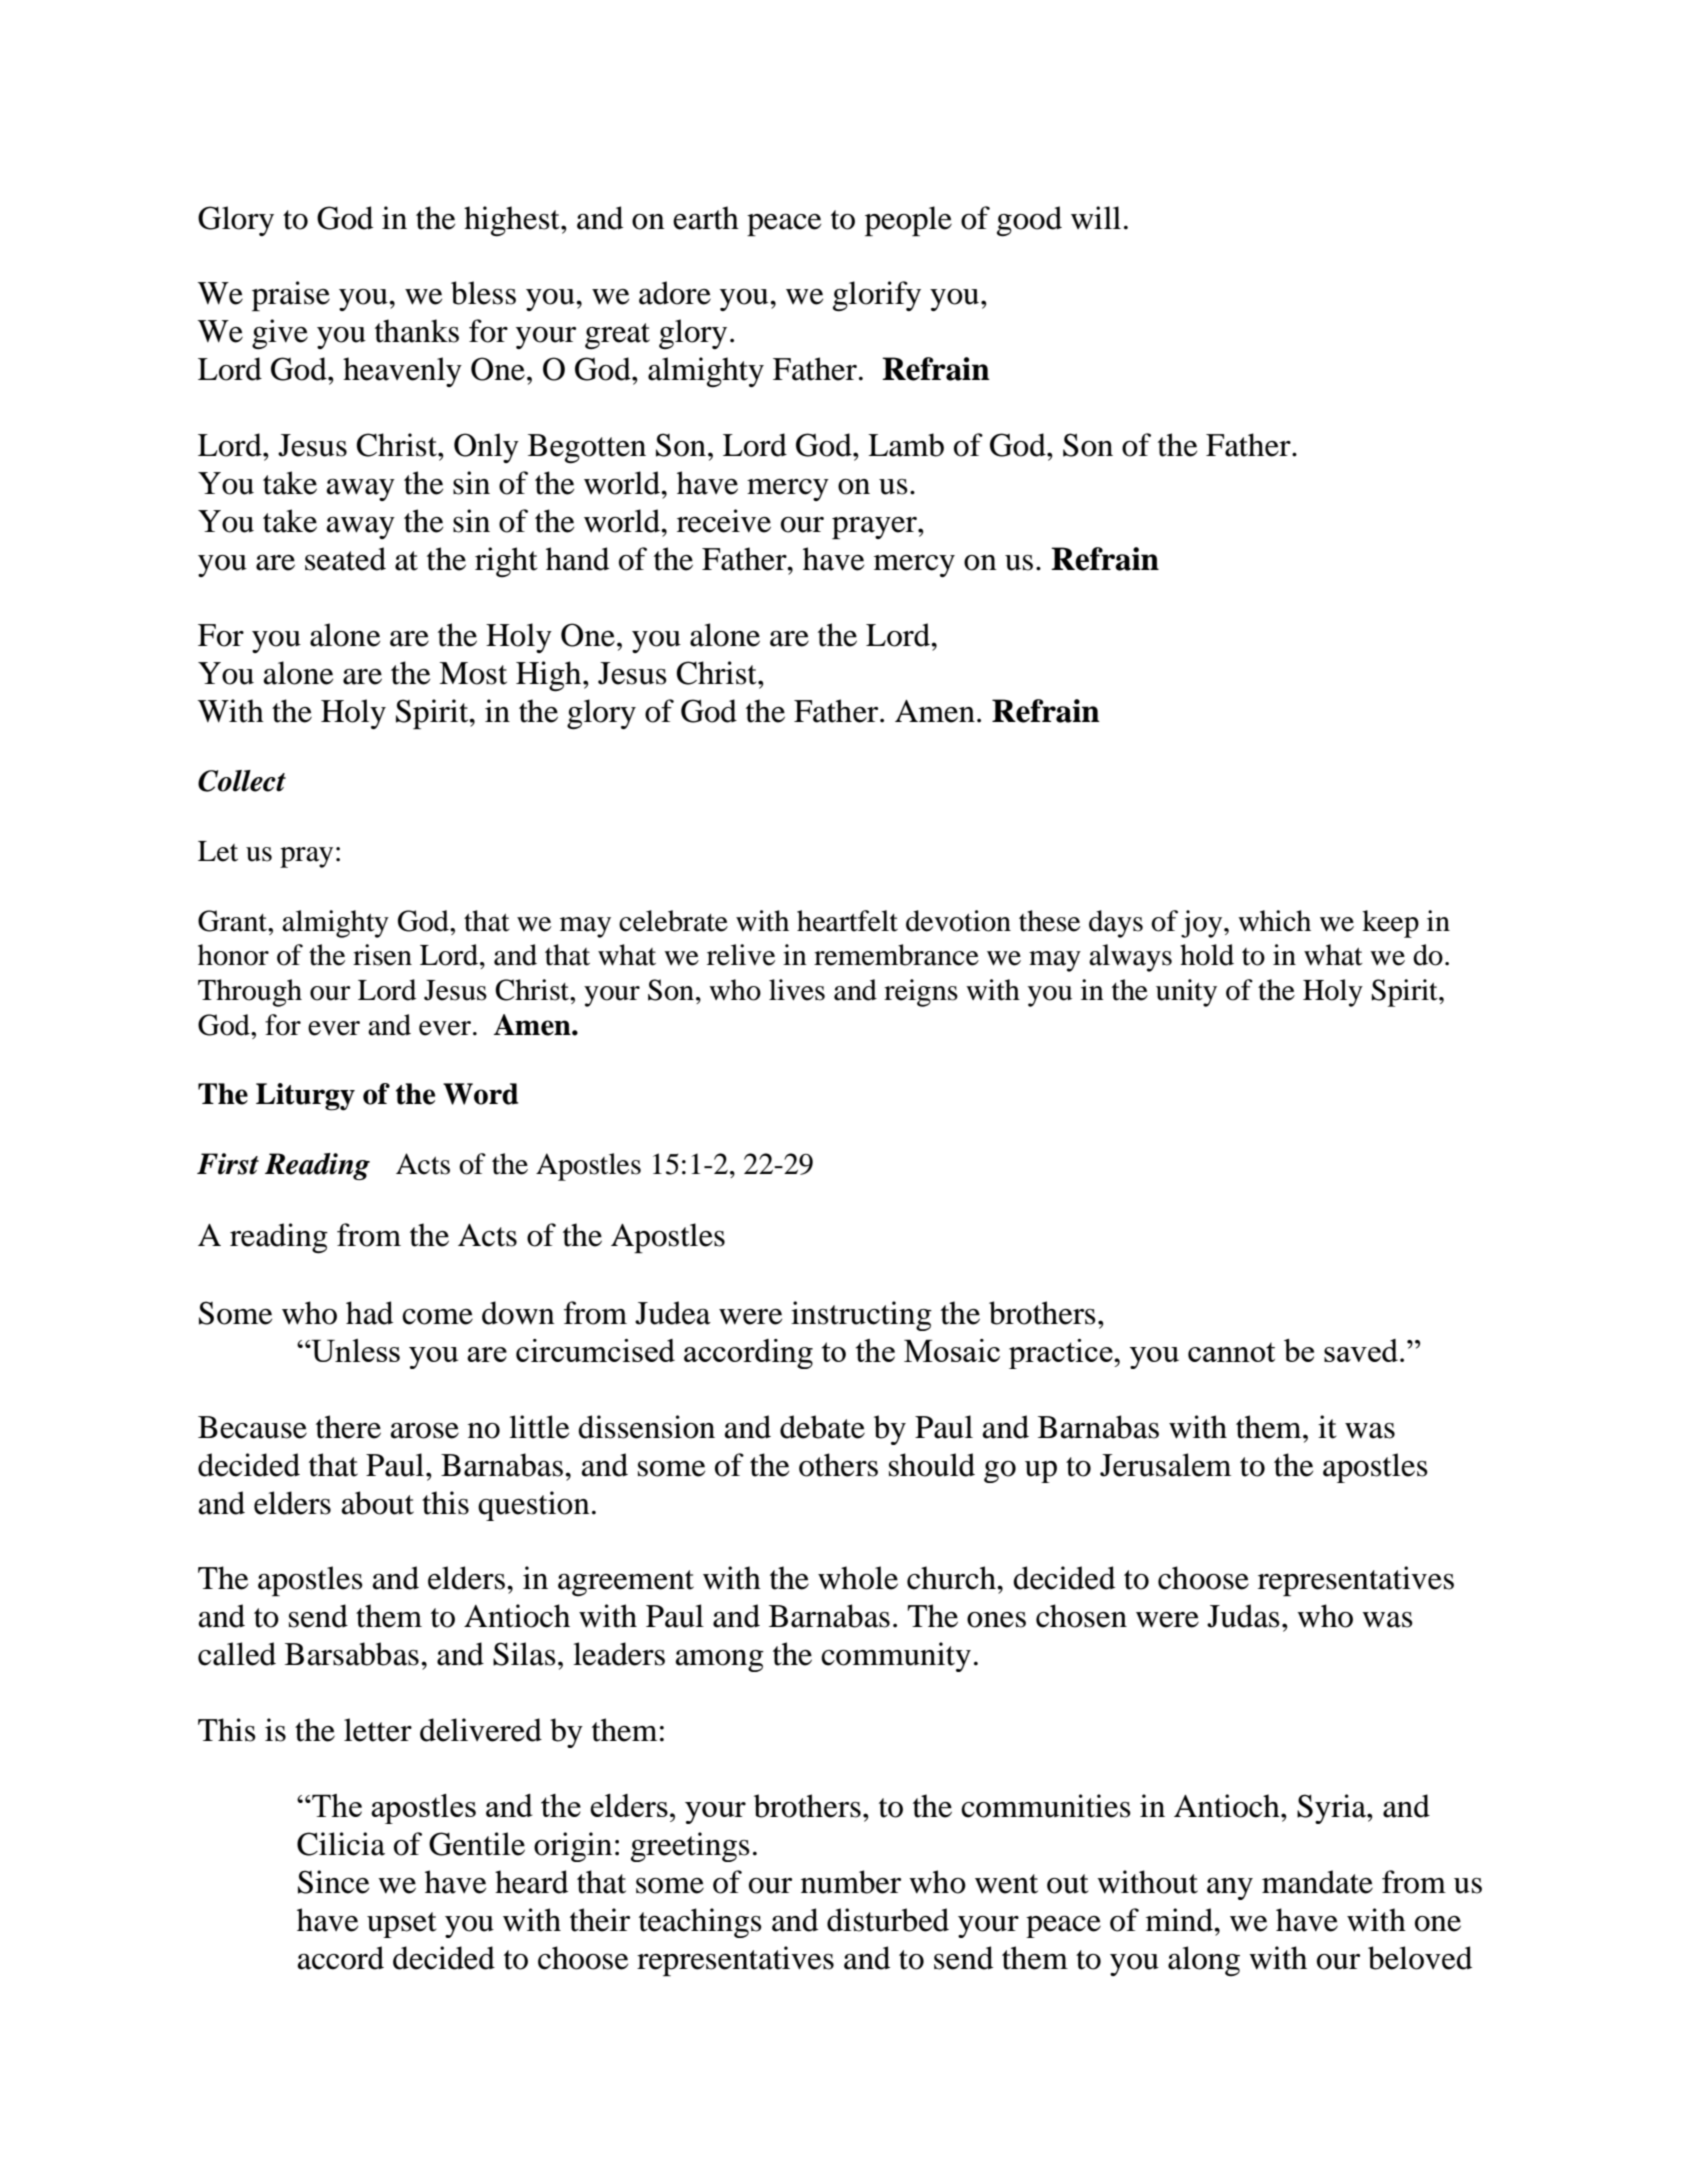 The image size is (1682, 2176). I want to click on any, so click(1230, 1889).
